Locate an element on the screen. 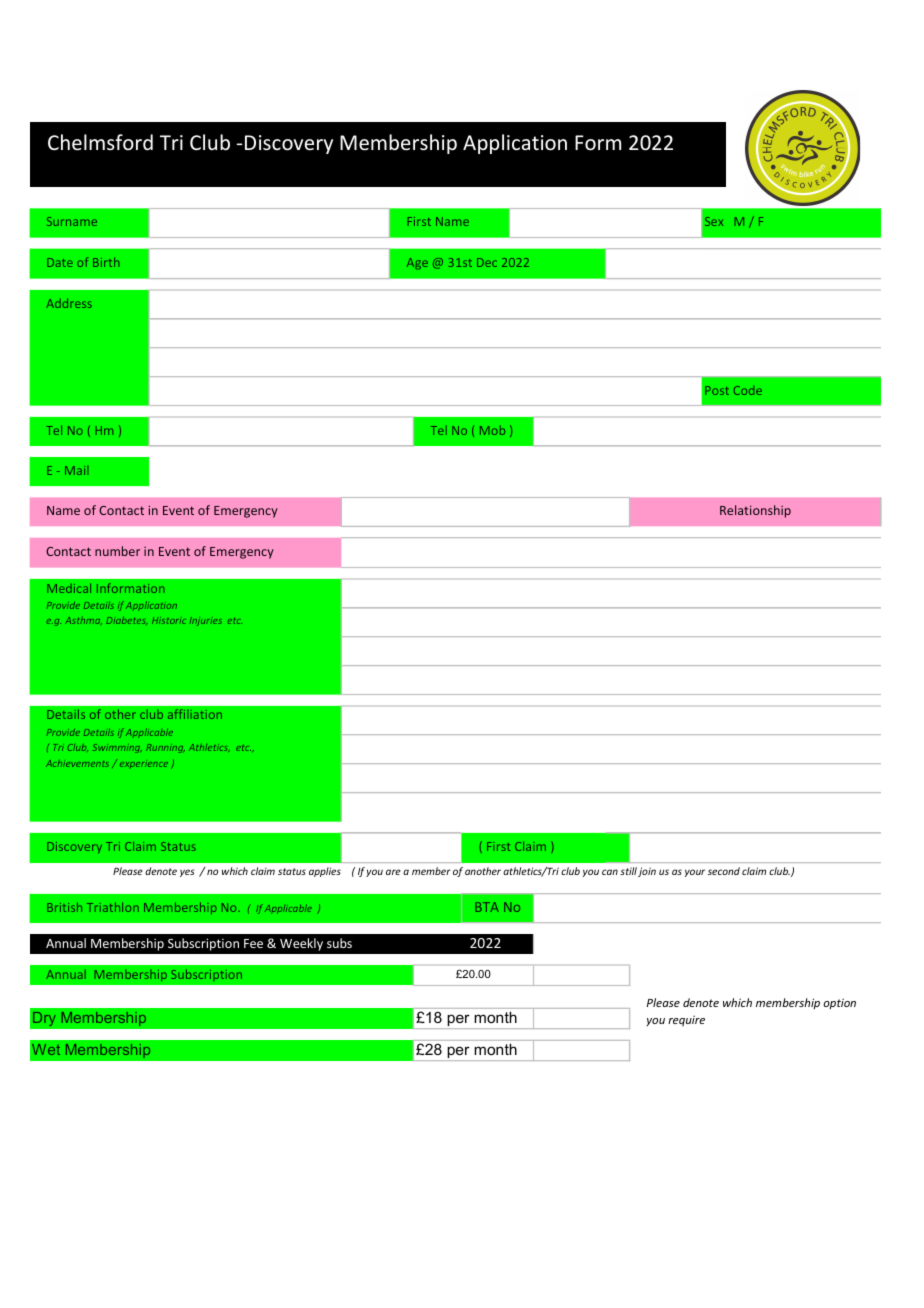  Code is located at coordinates (748, 390).
